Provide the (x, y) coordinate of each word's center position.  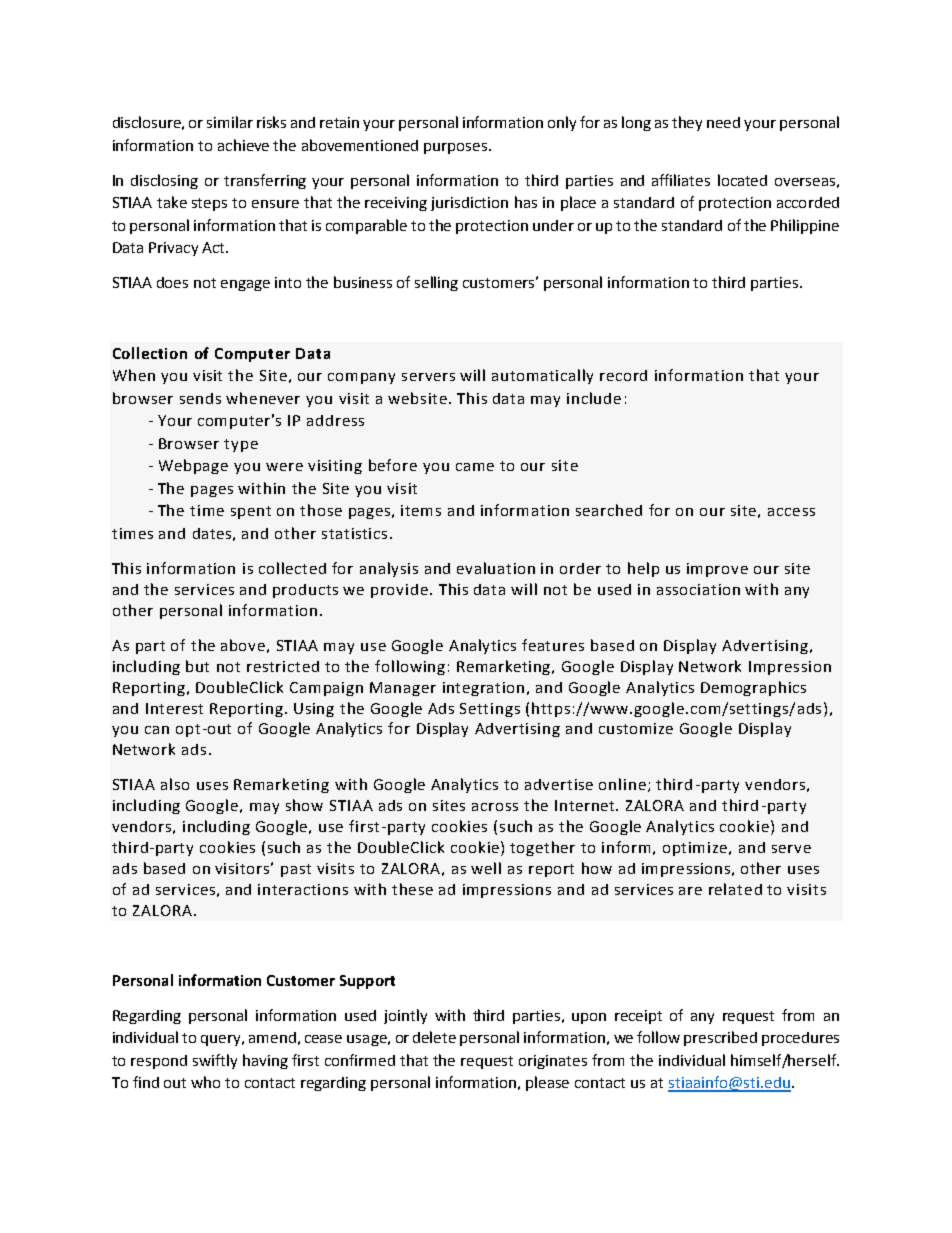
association (698, 589)
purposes (457, 148)
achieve (243, 145)
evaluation (496, 568)
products (305, 591)
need (723, 122)
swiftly (215, 1061)
